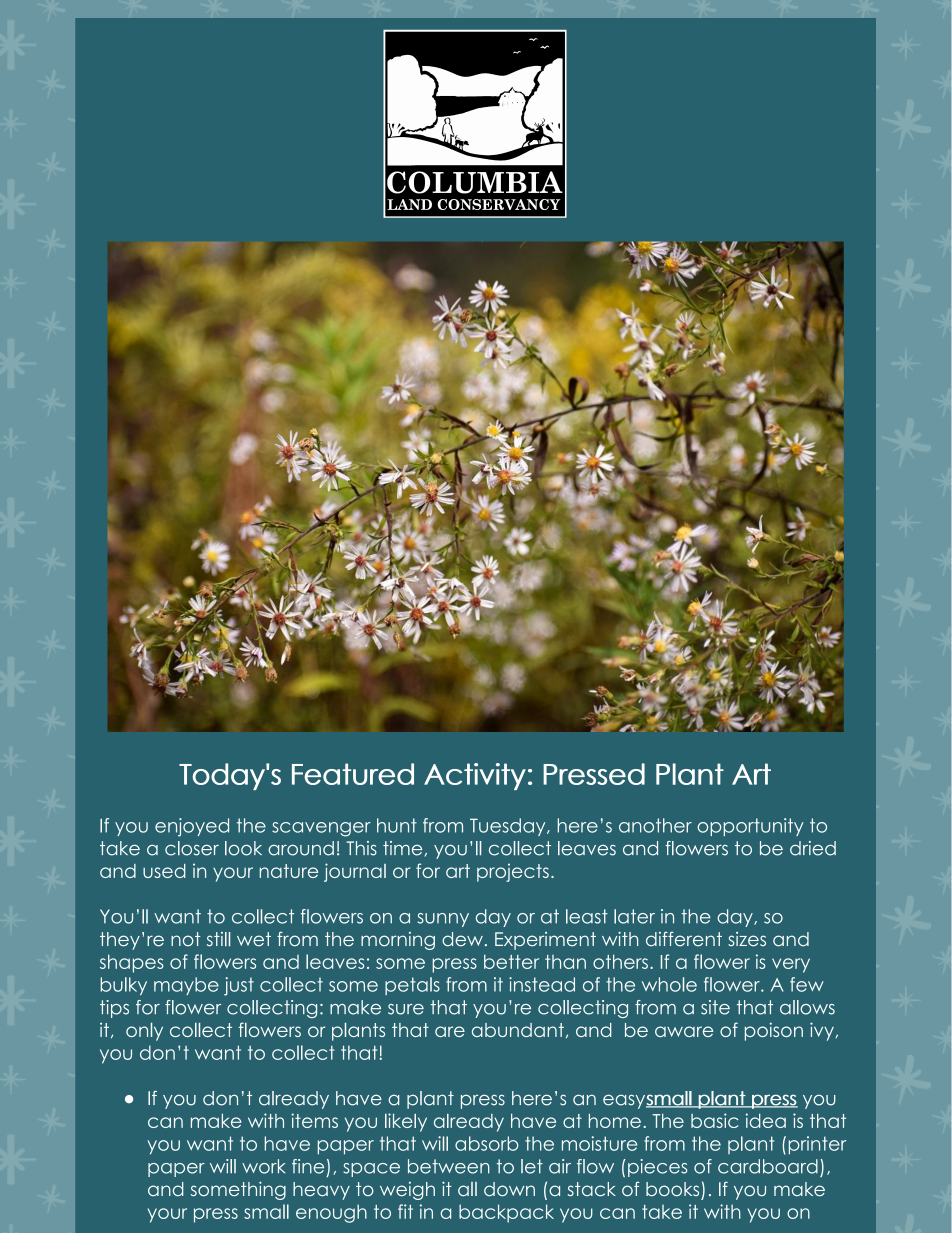 The width and height of the document is (952, 1233). What do you see at coordinates (144, 1032) in the document?
I see `only` at bounding box center [144, 1032].
